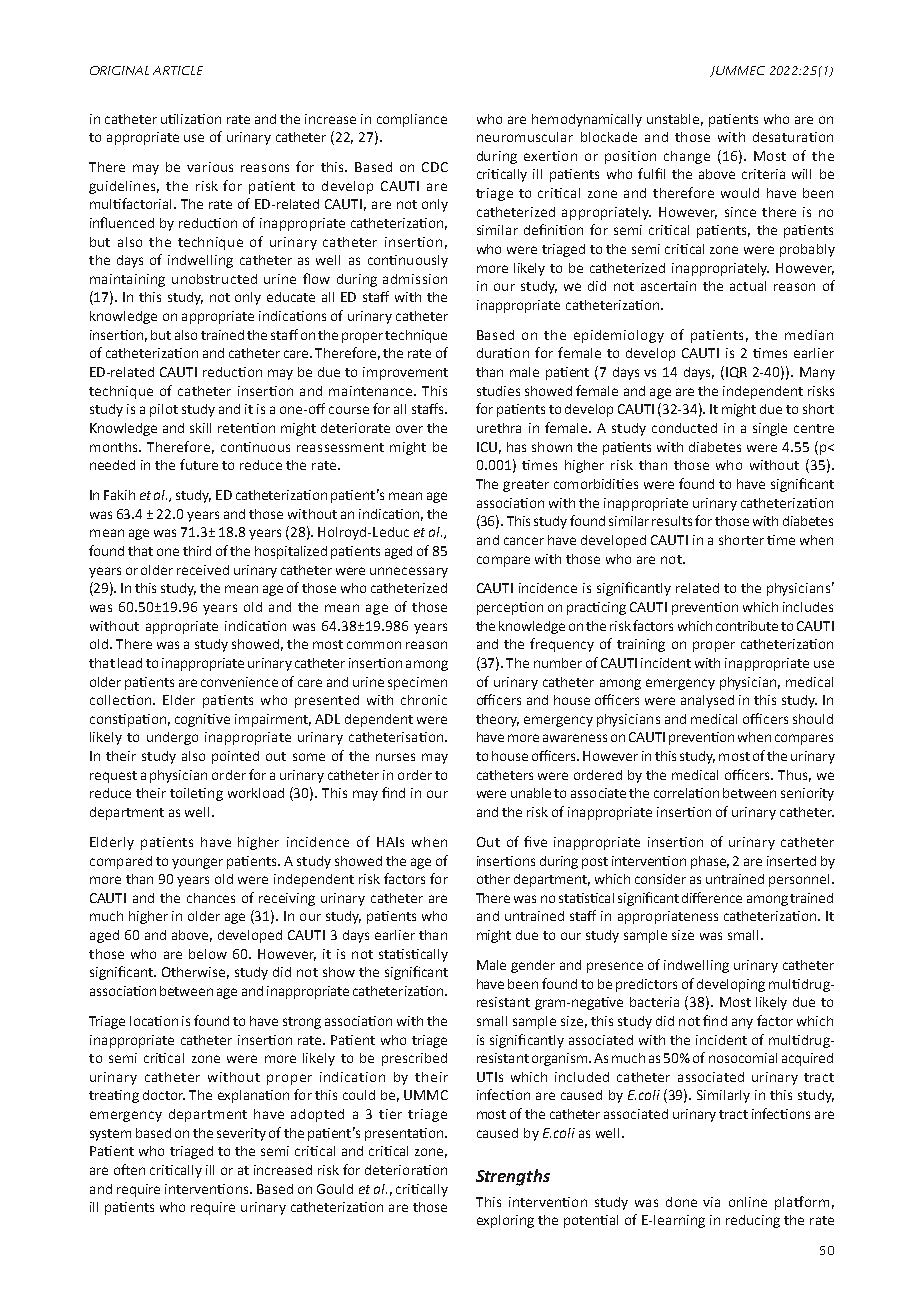  What do you see at coordinates (513, 1177) in the document?
I see `Strengths` at bounding box center [513, 1177].
